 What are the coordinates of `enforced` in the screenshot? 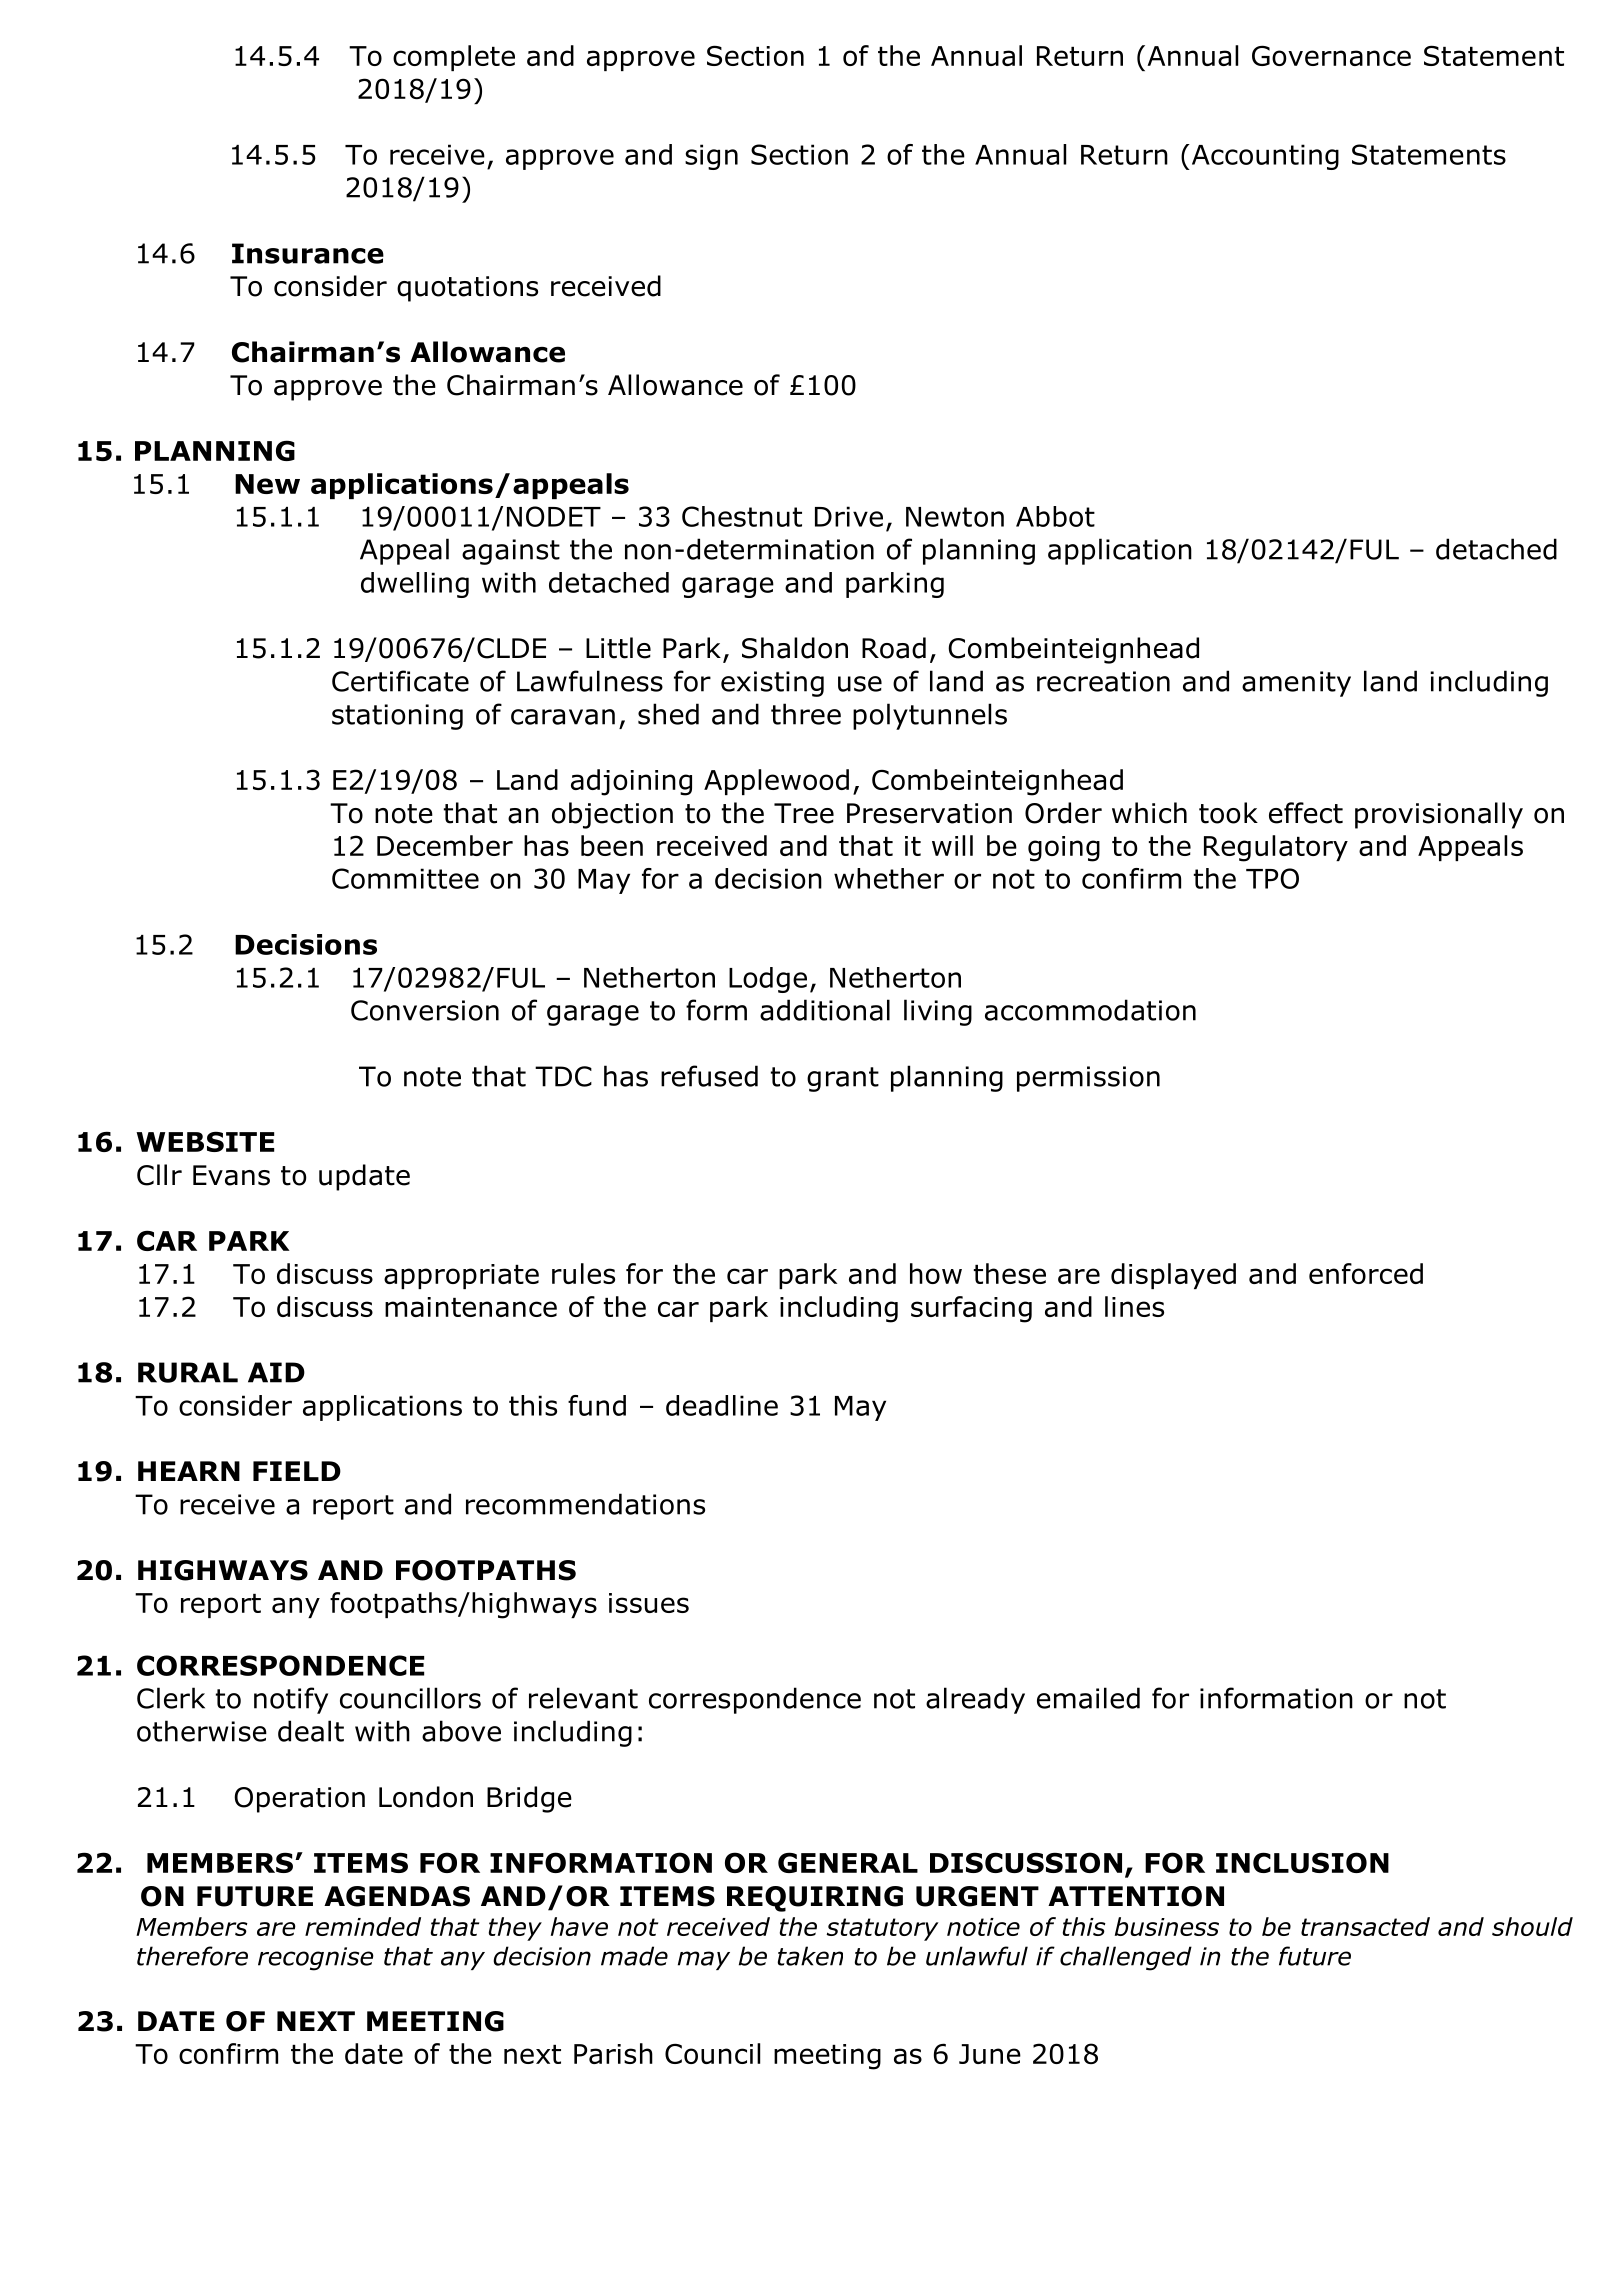 It's located at (1366, 1273).
